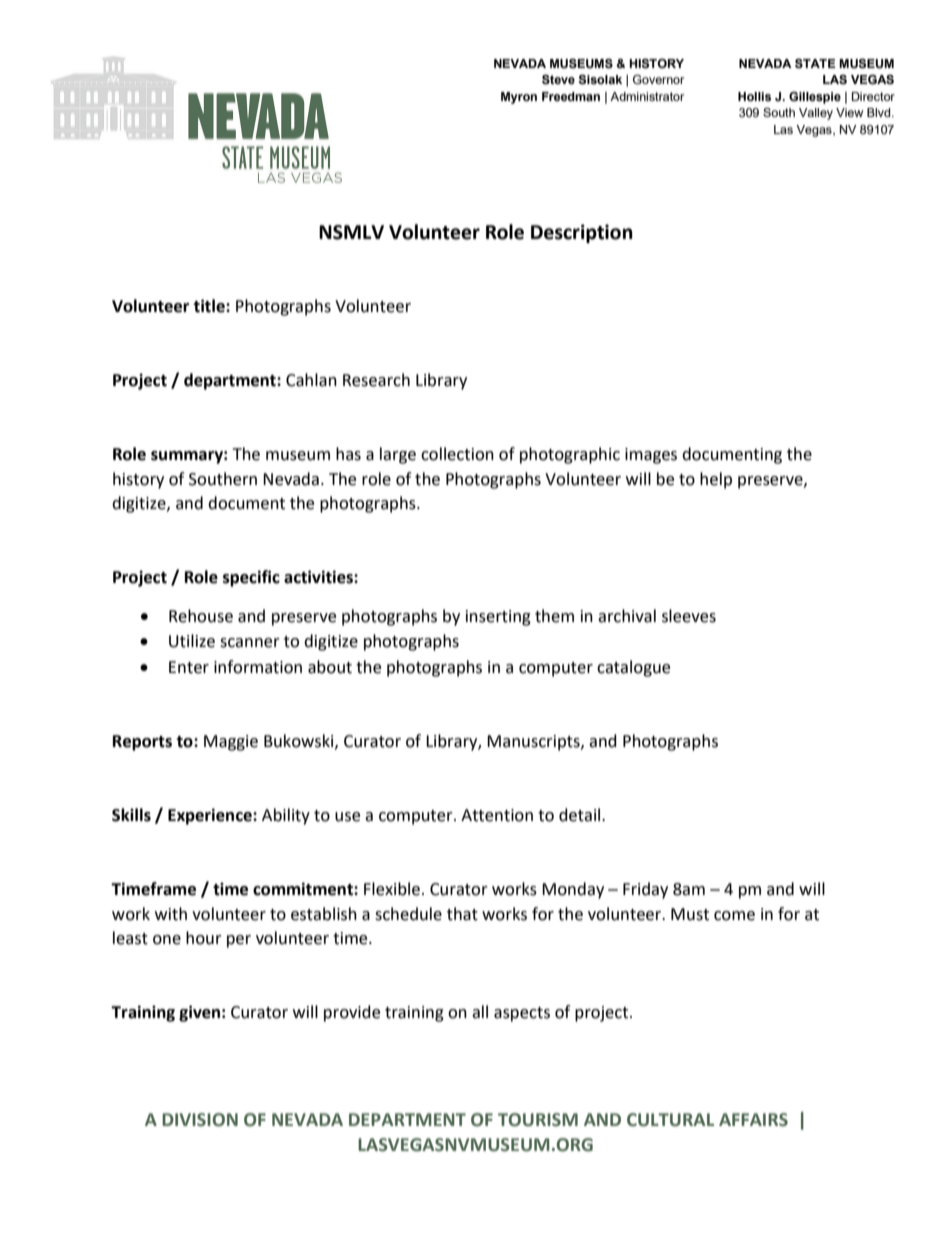 The width and height of the image is (952, 1233). Describe the element at coordinates (689, 616) in the image. I see `sleeves` at that location.
